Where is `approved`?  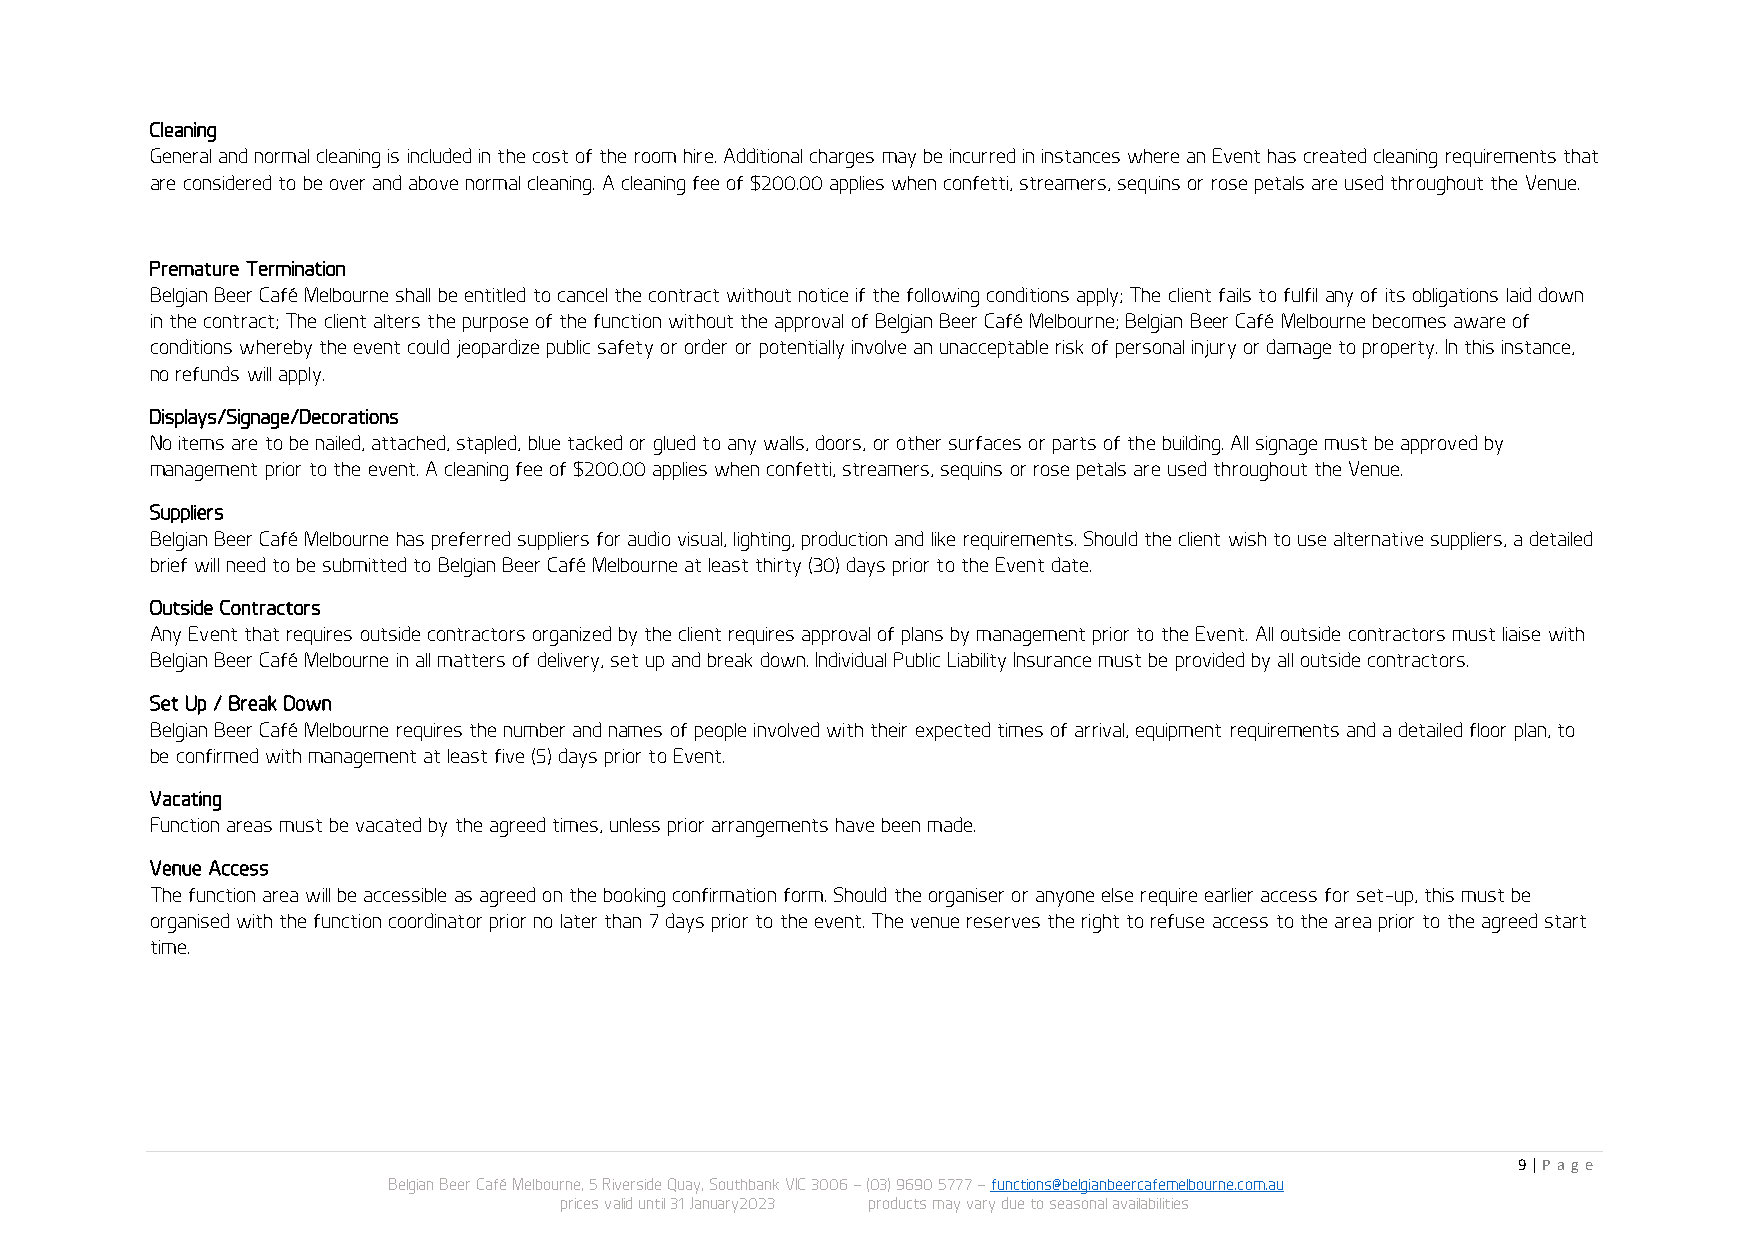
approved is located at coordinates (1439, 444).
